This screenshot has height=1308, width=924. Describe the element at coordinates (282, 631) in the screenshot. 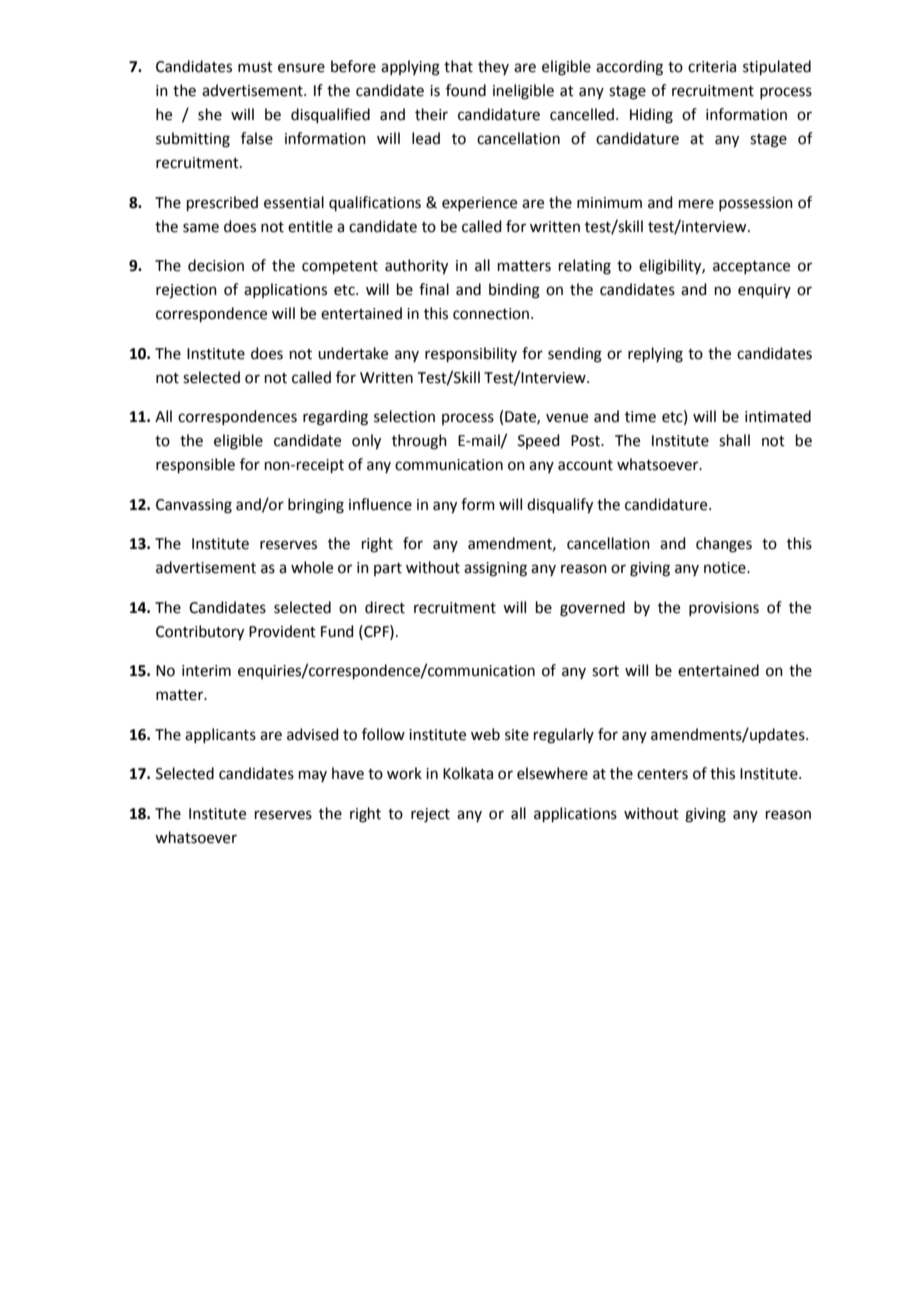

I see `Provident` at that location.
